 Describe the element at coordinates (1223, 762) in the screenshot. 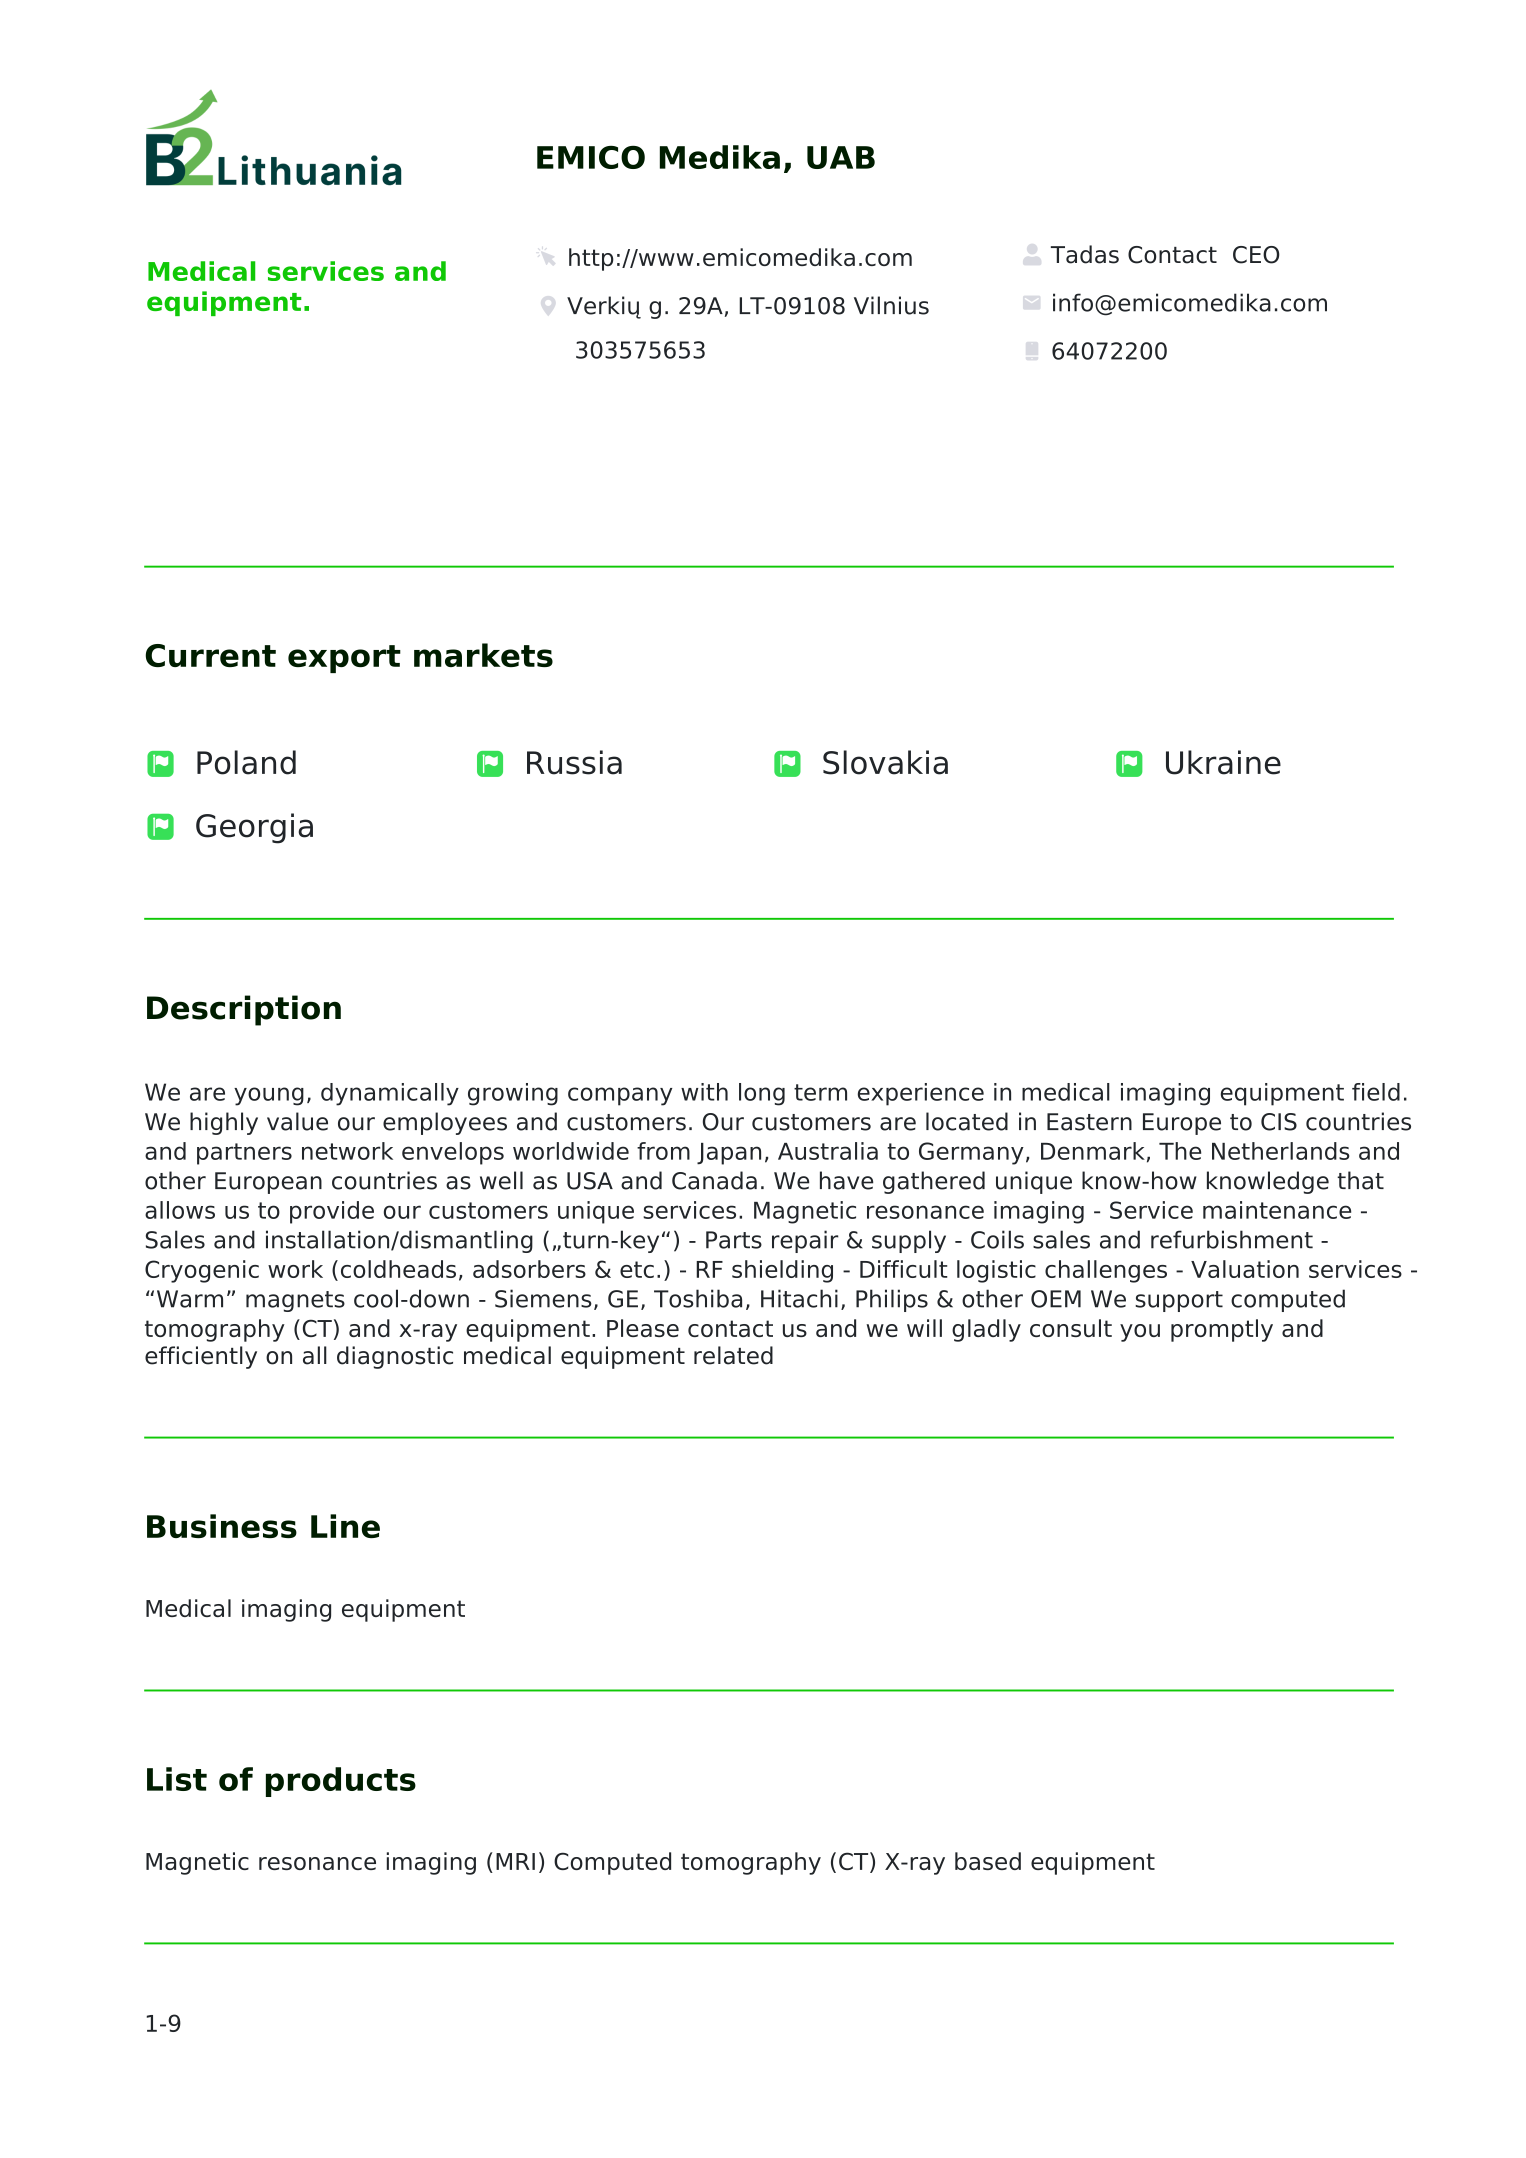

I see `Ukraine` at that location.
